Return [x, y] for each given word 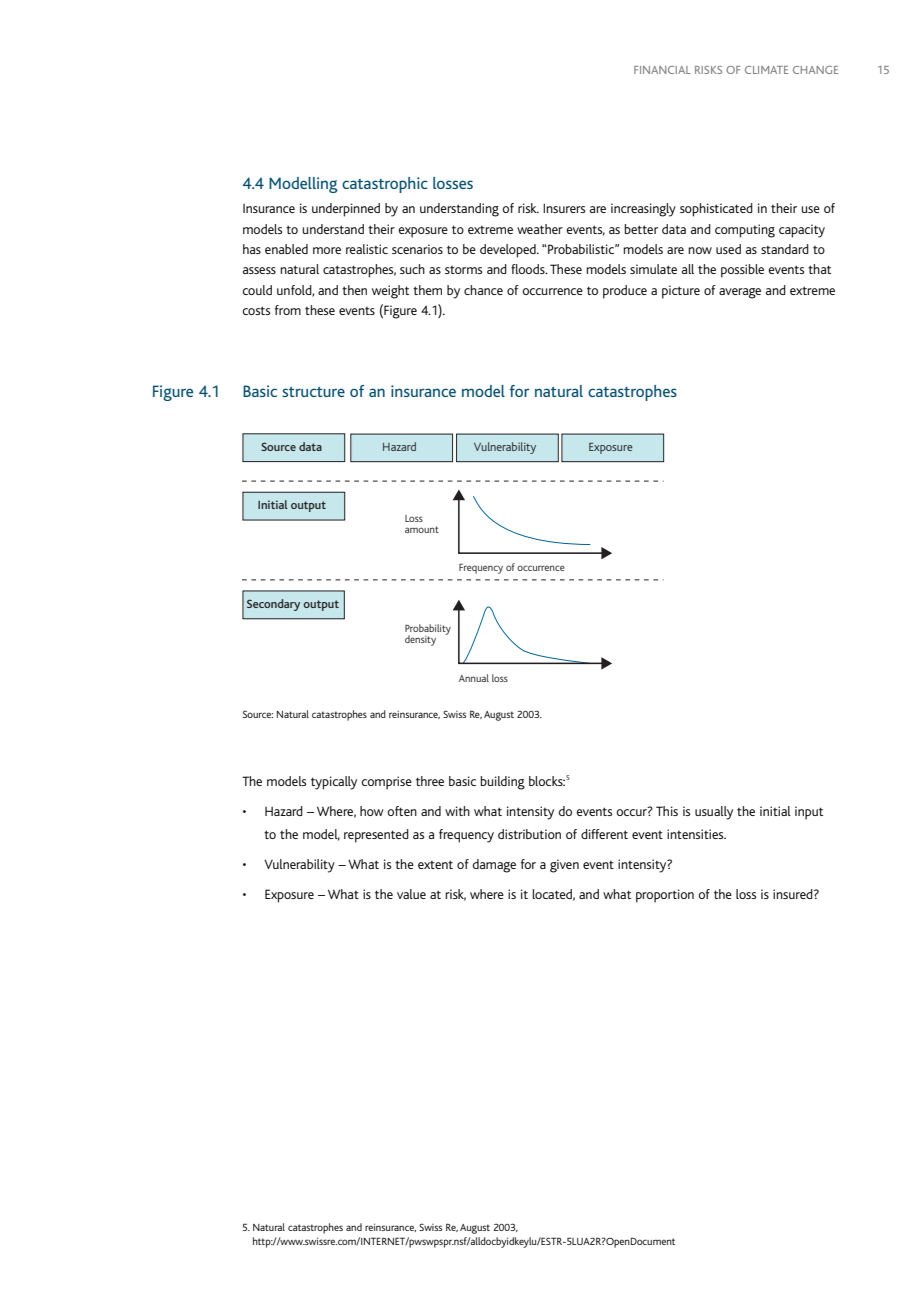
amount [422, 529]
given [564, 866]
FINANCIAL [662, 70]
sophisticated [716, 210]
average [740, 293]
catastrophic [385, 185]
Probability [428, 630]
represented [376, 836]
